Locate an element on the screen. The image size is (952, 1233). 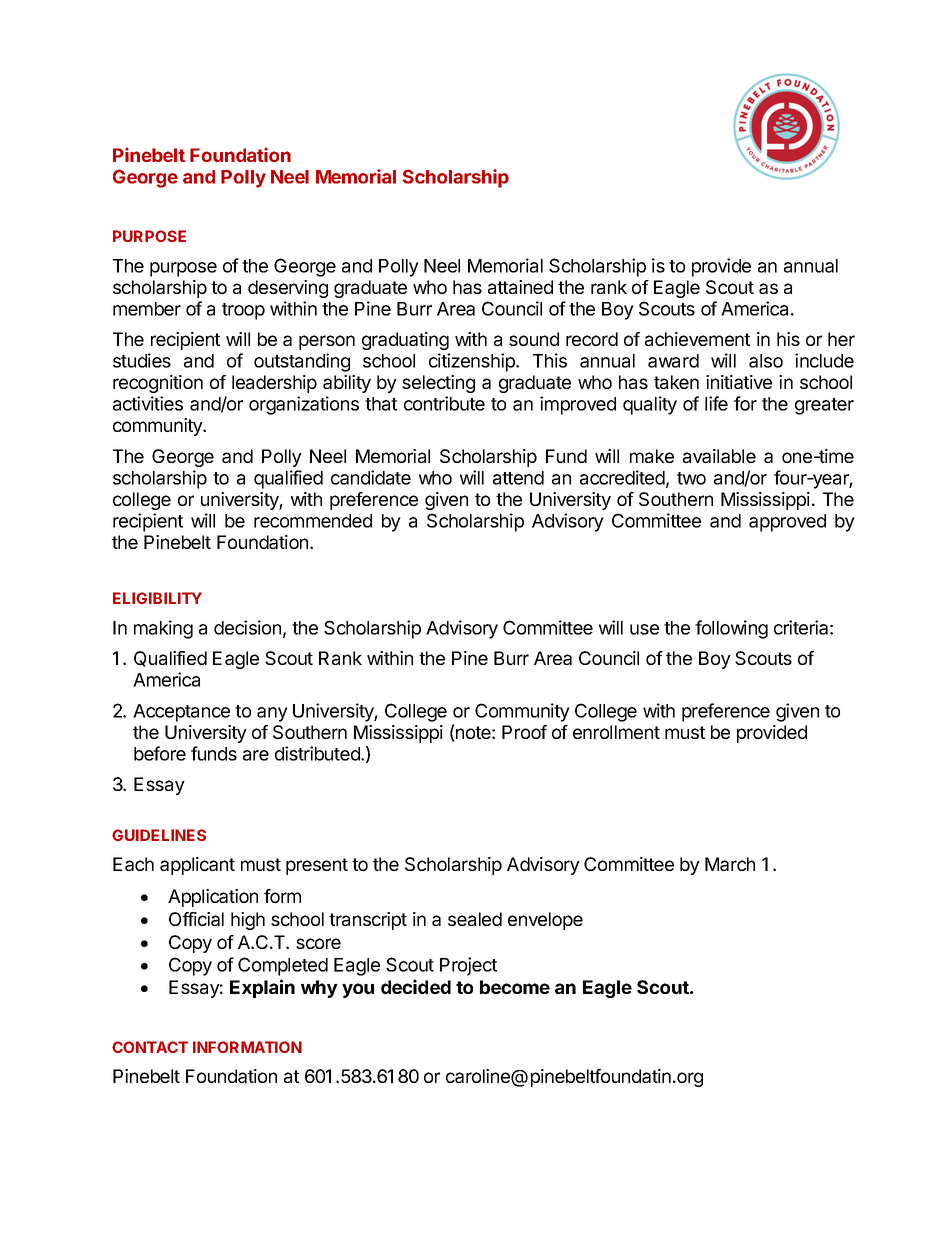
attained is located at coordinates (520, 287).
